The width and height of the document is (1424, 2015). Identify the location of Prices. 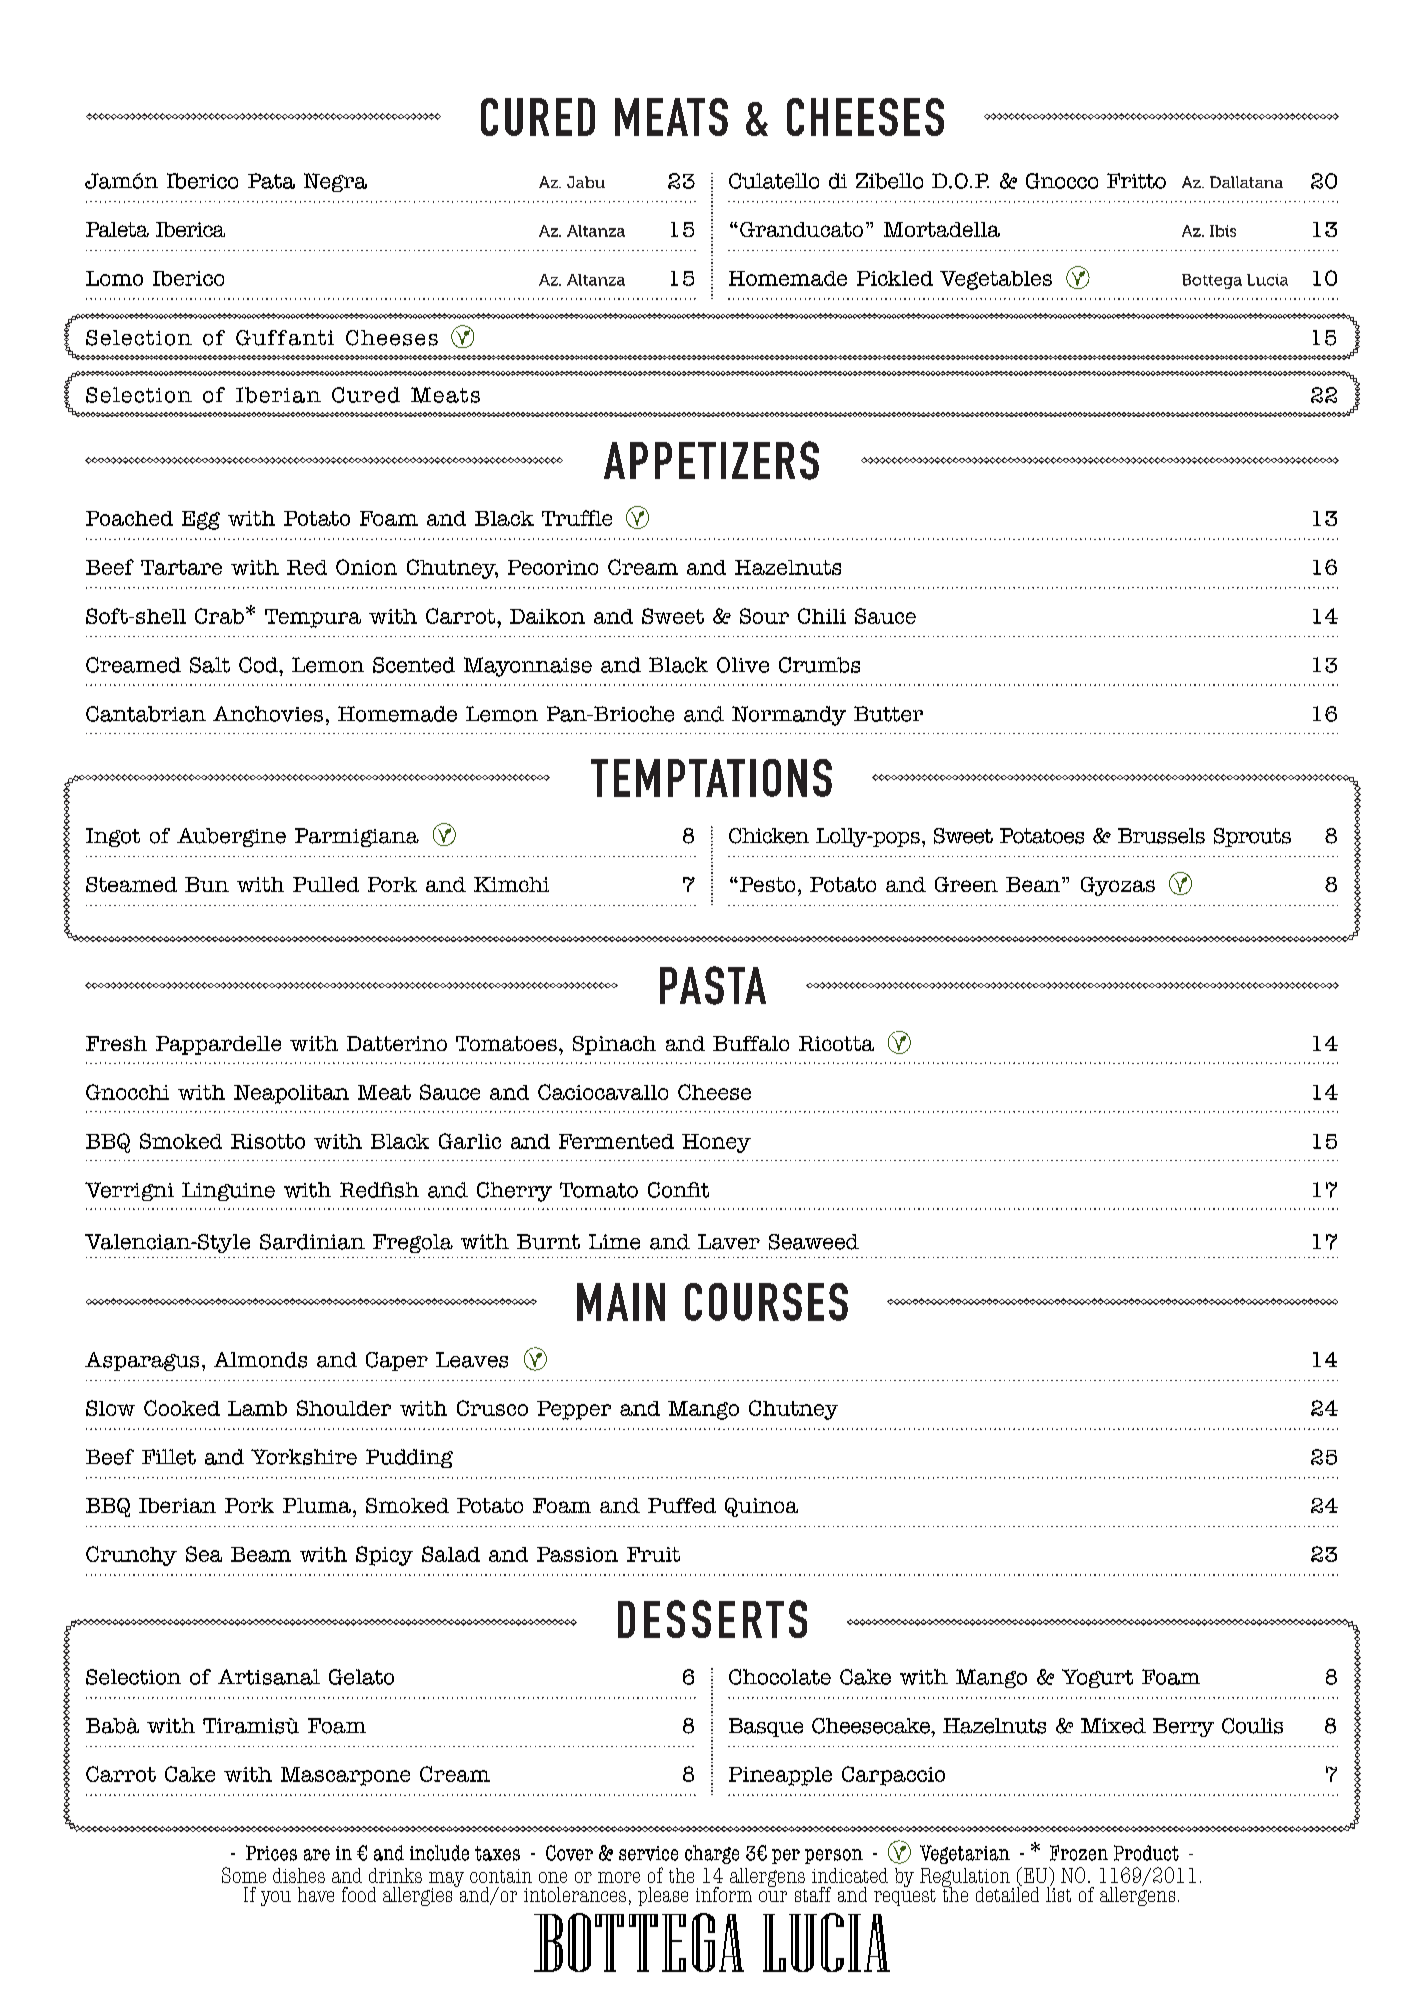
(271, 1853).
